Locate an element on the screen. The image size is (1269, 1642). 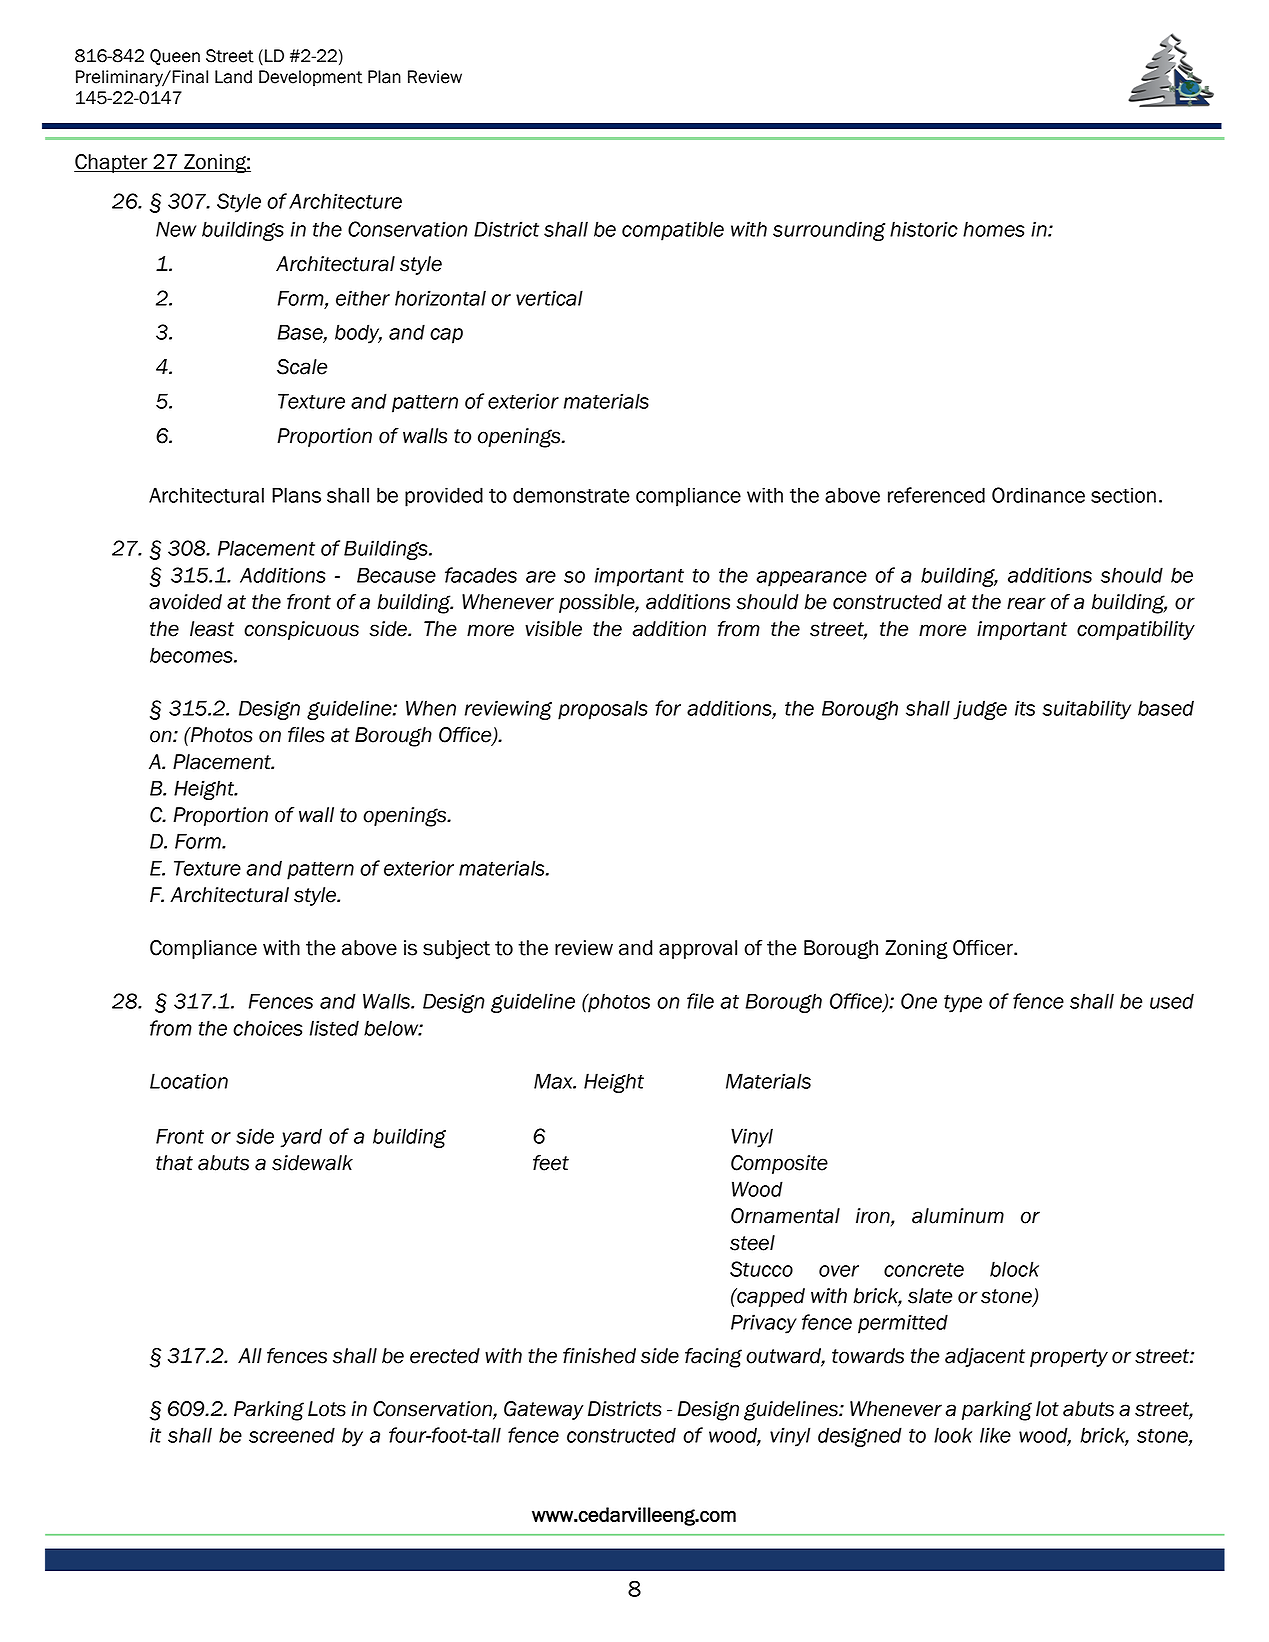
property is located at coordinates (1069, 1358).
